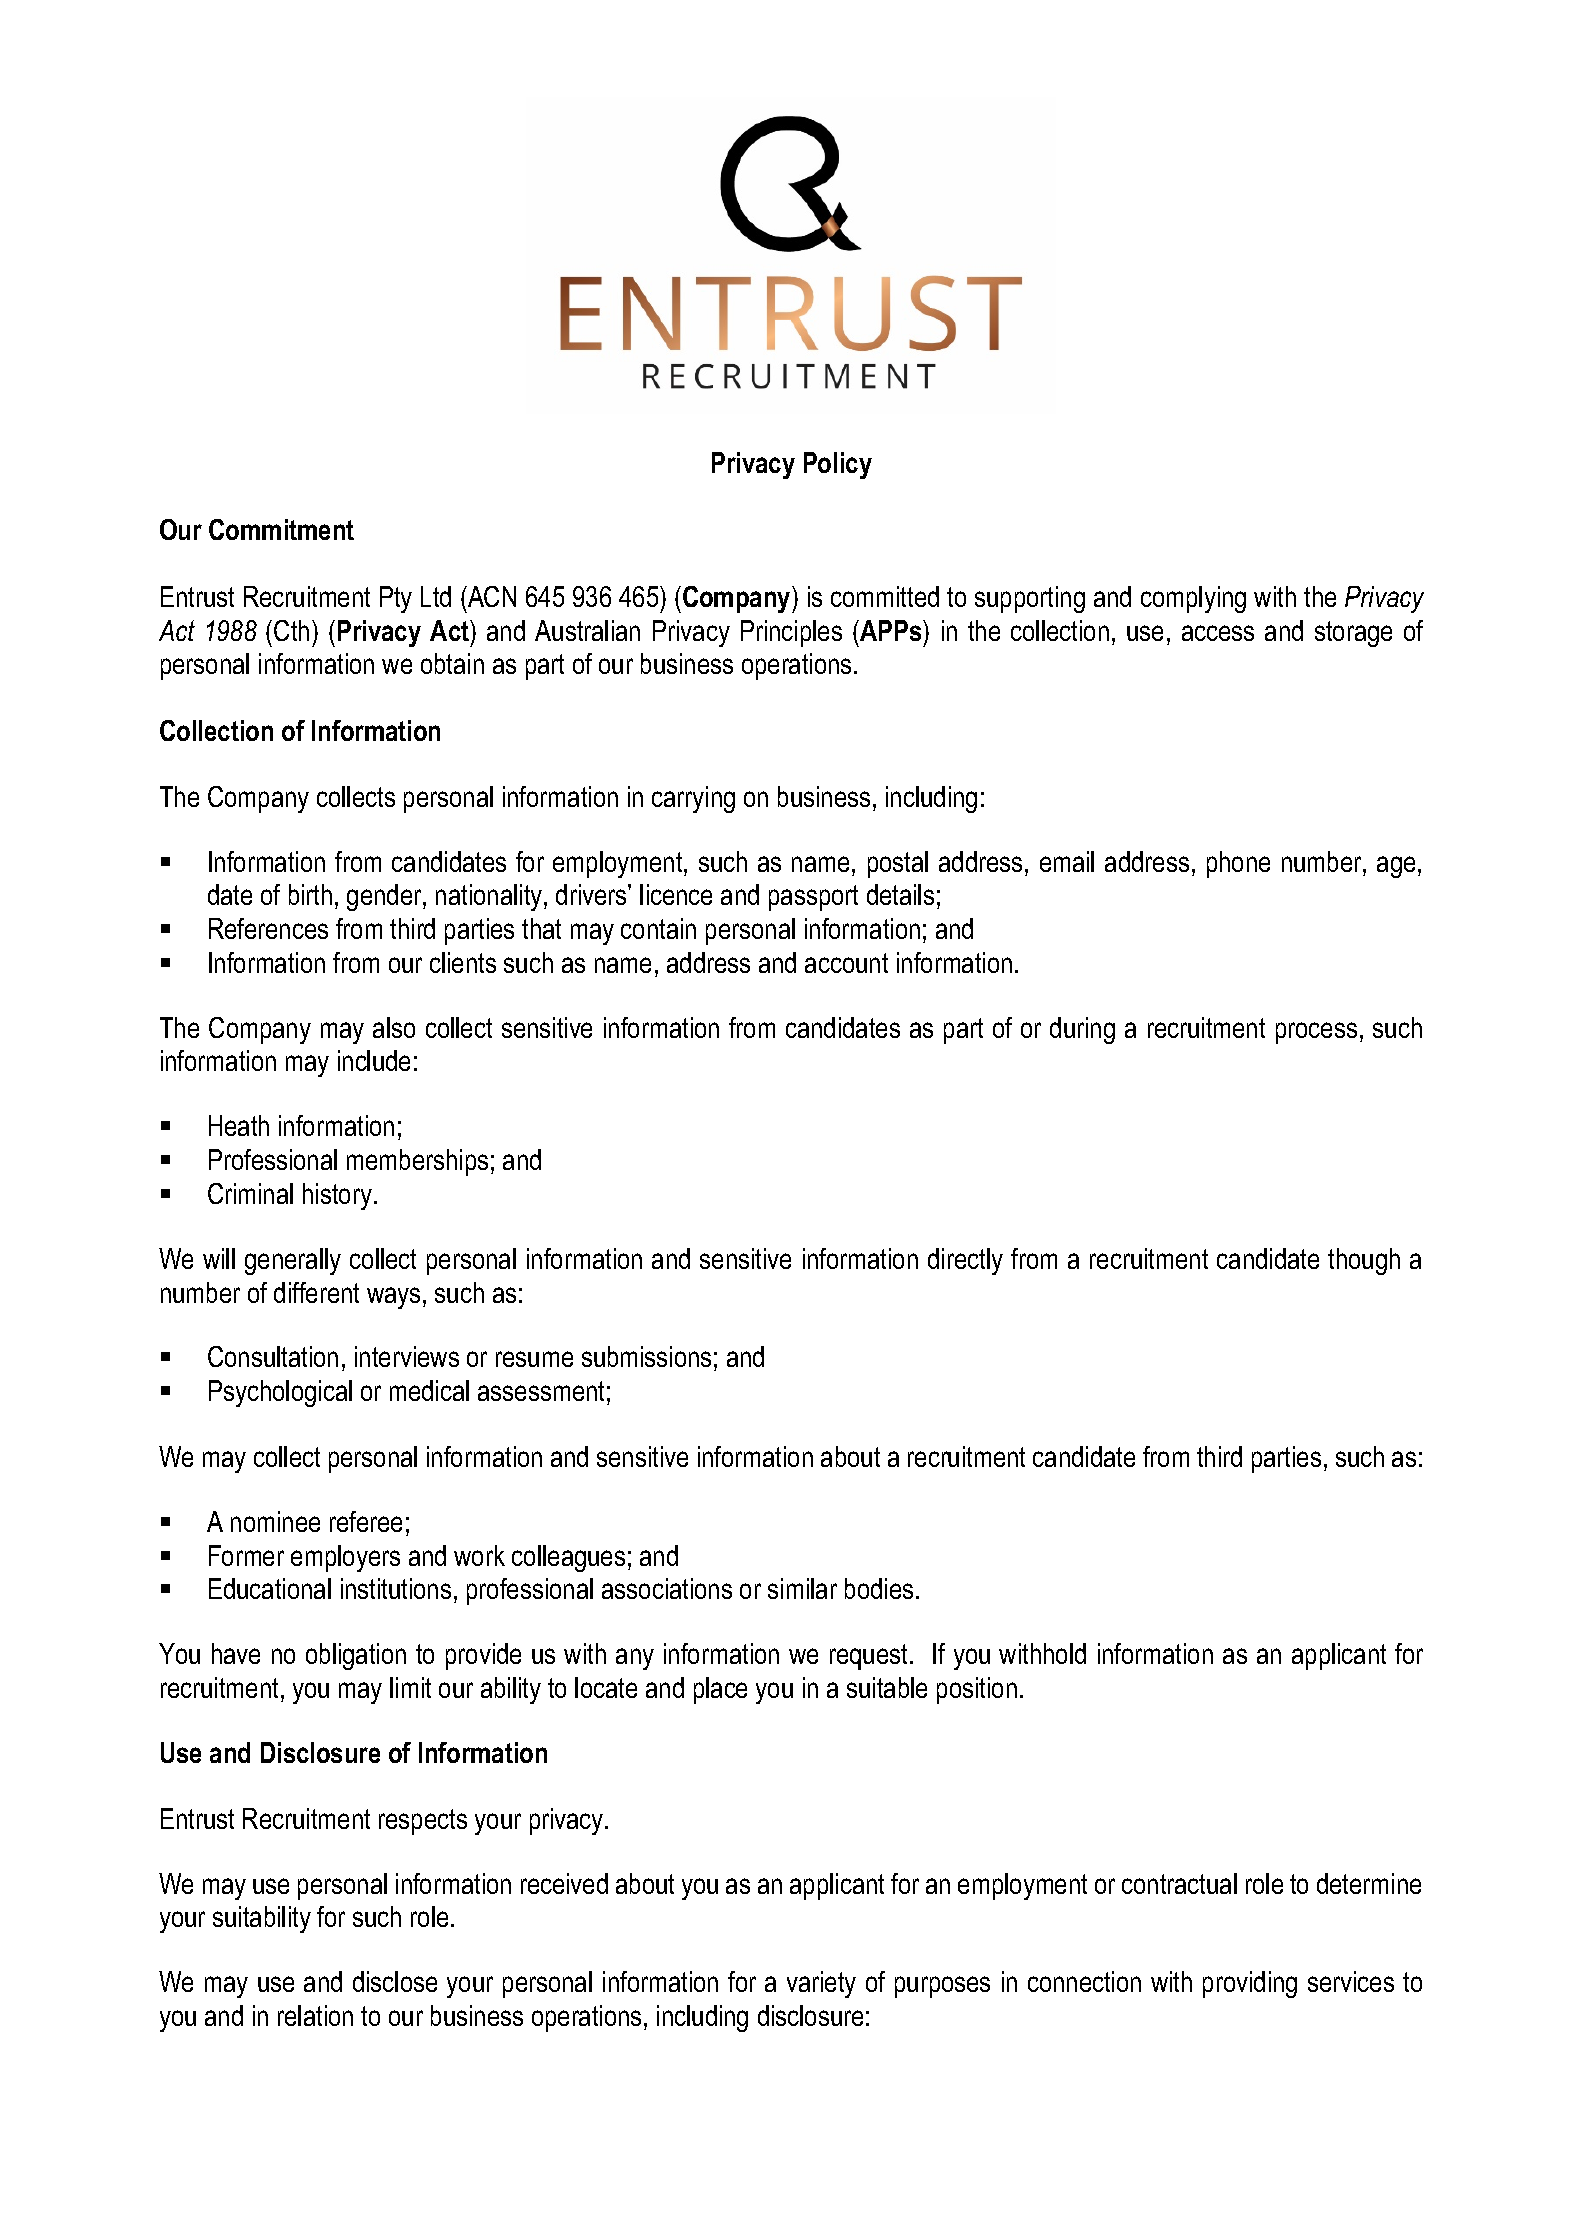 This page has height=2234, width=1580. What do you see at coordinates (281, 529) in the page?
I see `Commitment` at bounding box center [281, 529].
